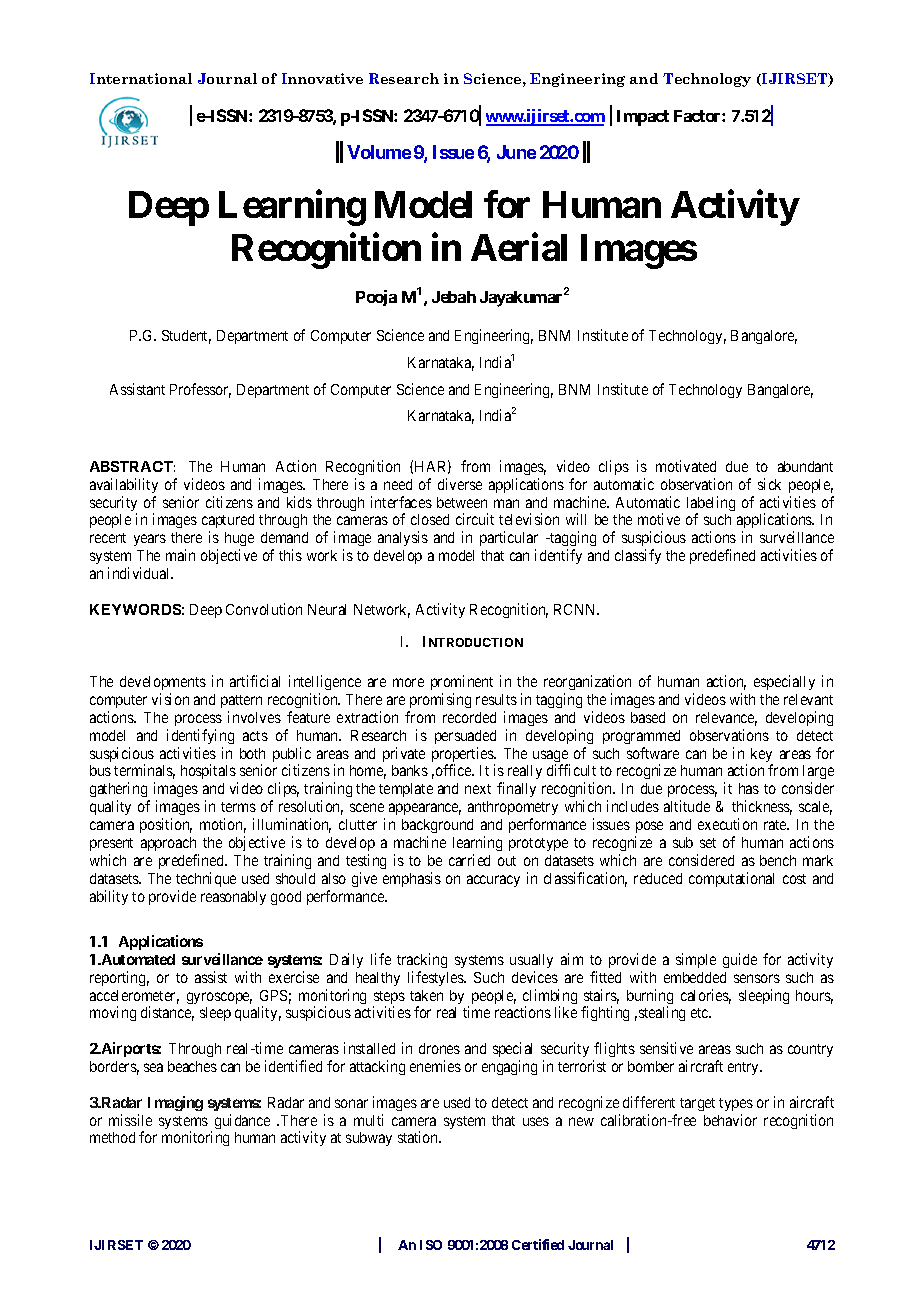  What do you see at coordinates (643, 118) in the document?
I see `Impact` at bounding box center [643, 118].
